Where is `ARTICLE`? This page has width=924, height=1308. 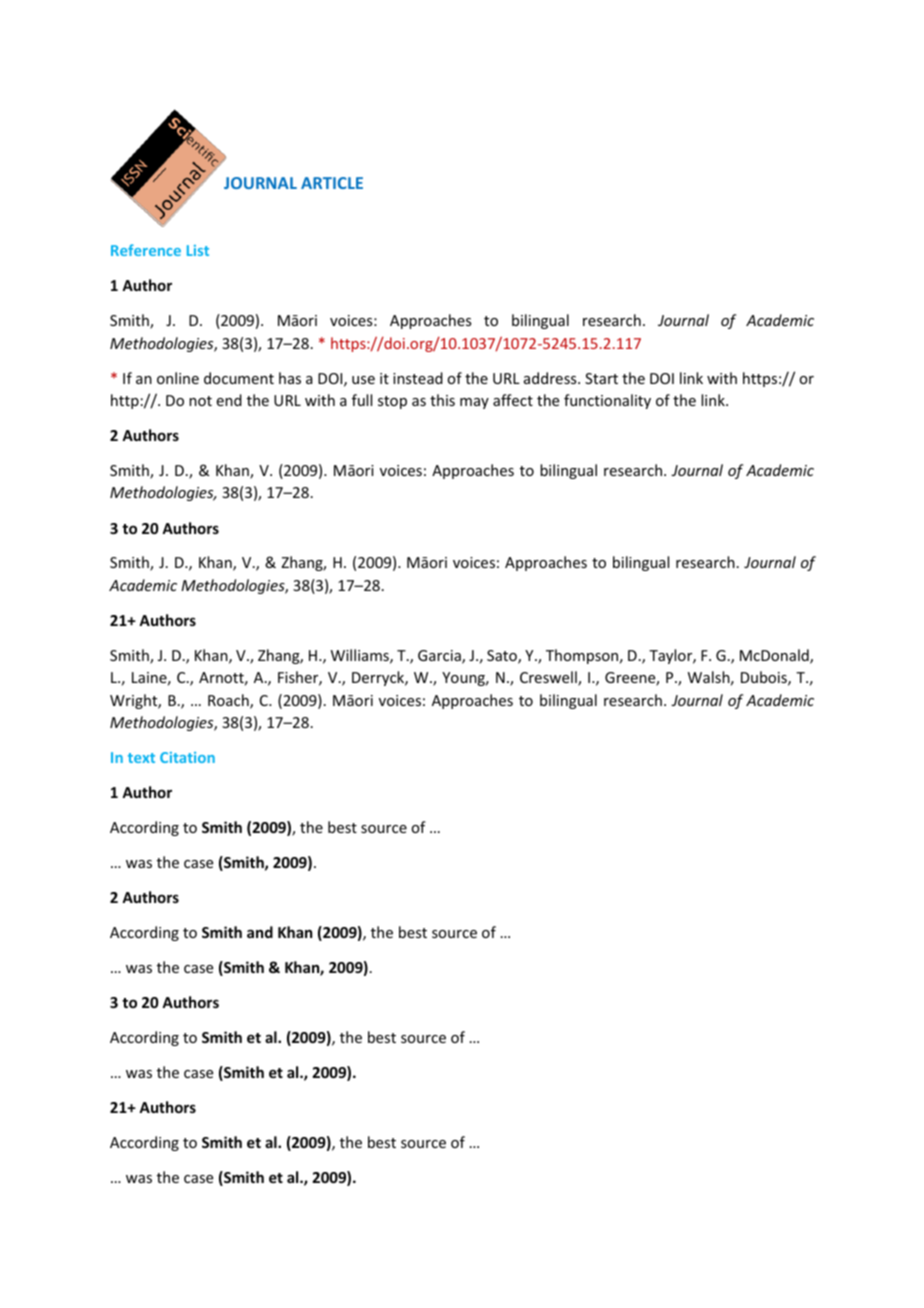
ARTICLE is located at coordinates (332, 183).
